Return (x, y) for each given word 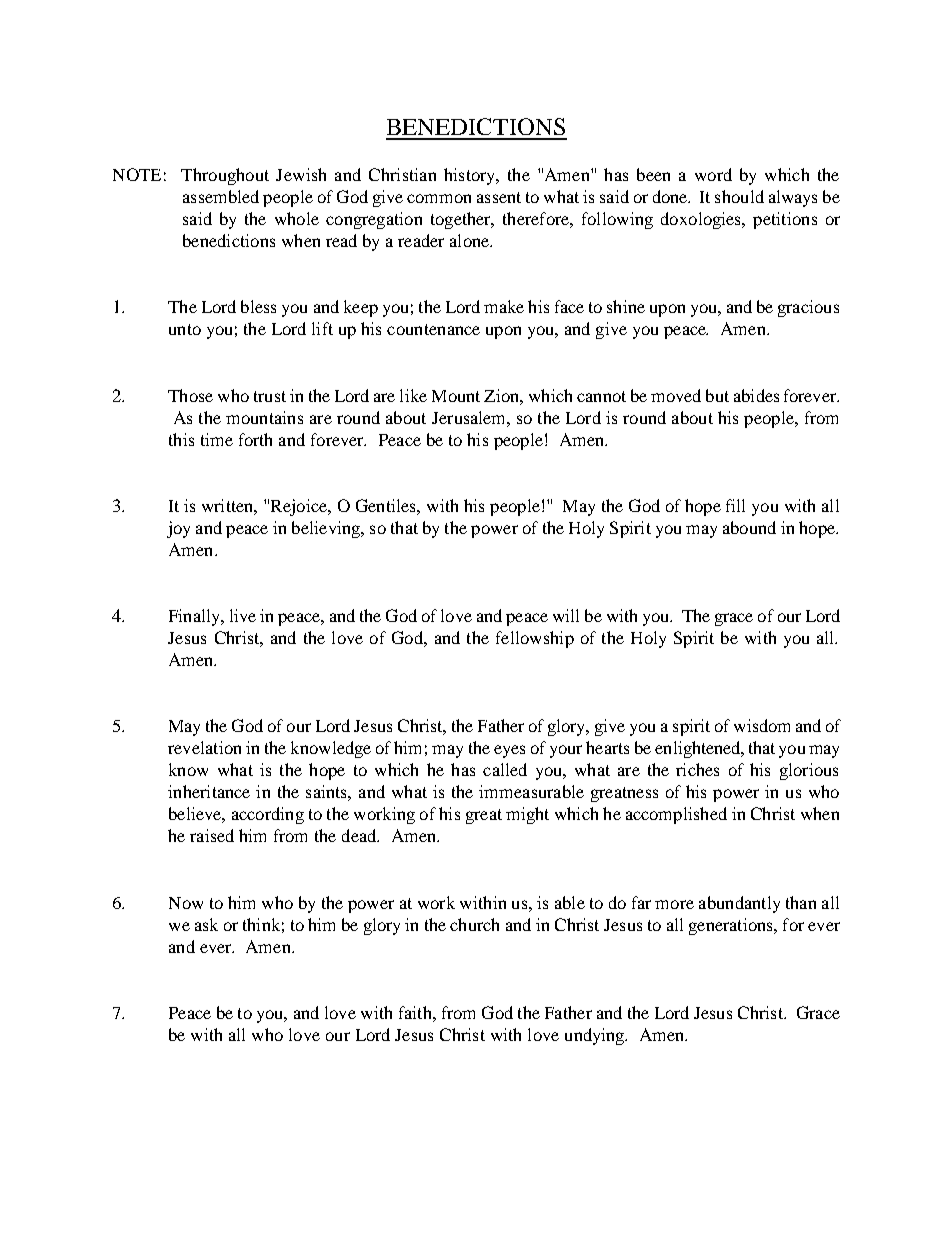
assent (499, 197)
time (217, 439)
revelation (204, 747)
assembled (221, 196)
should (739, 196)
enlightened (699, 749)
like (413, 395)
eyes (509, 751)
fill (735, 505)
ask (206, 924)
